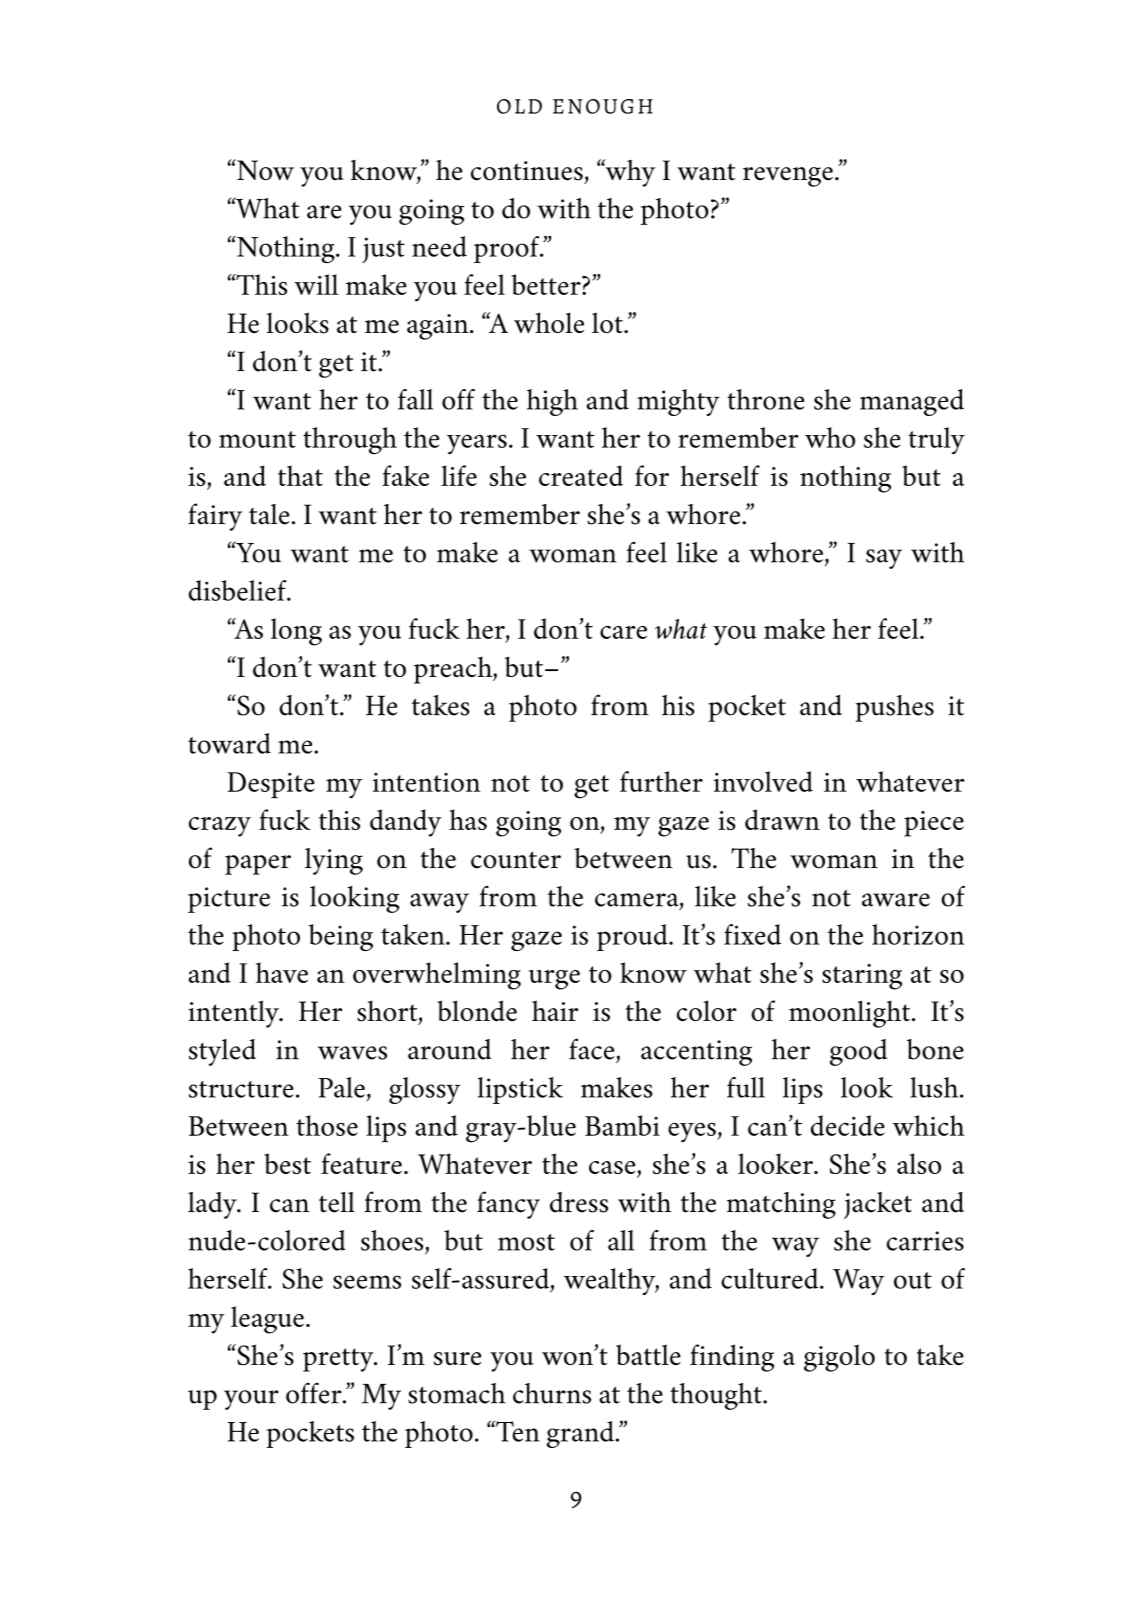  Describe the element at coordinates (282, 972) in the screenshot. I see `have` at that location.
